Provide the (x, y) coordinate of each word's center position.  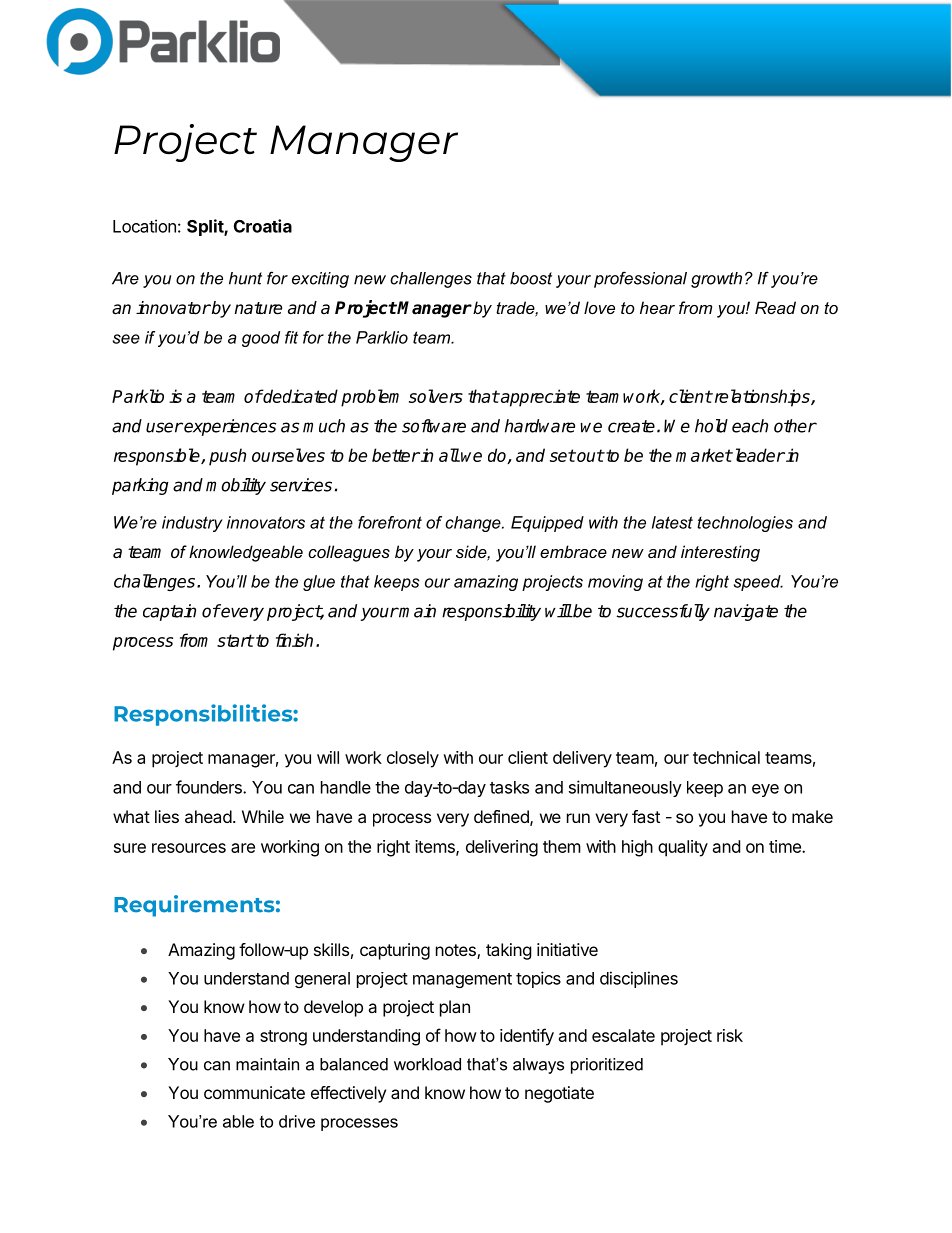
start (235, 640)
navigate (746, 612)
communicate (254, 1092)
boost (531, 278)
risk (730, 1035)
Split (206, 227)
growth (716, 280)
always (538, 1066)
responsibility (491, 612)
